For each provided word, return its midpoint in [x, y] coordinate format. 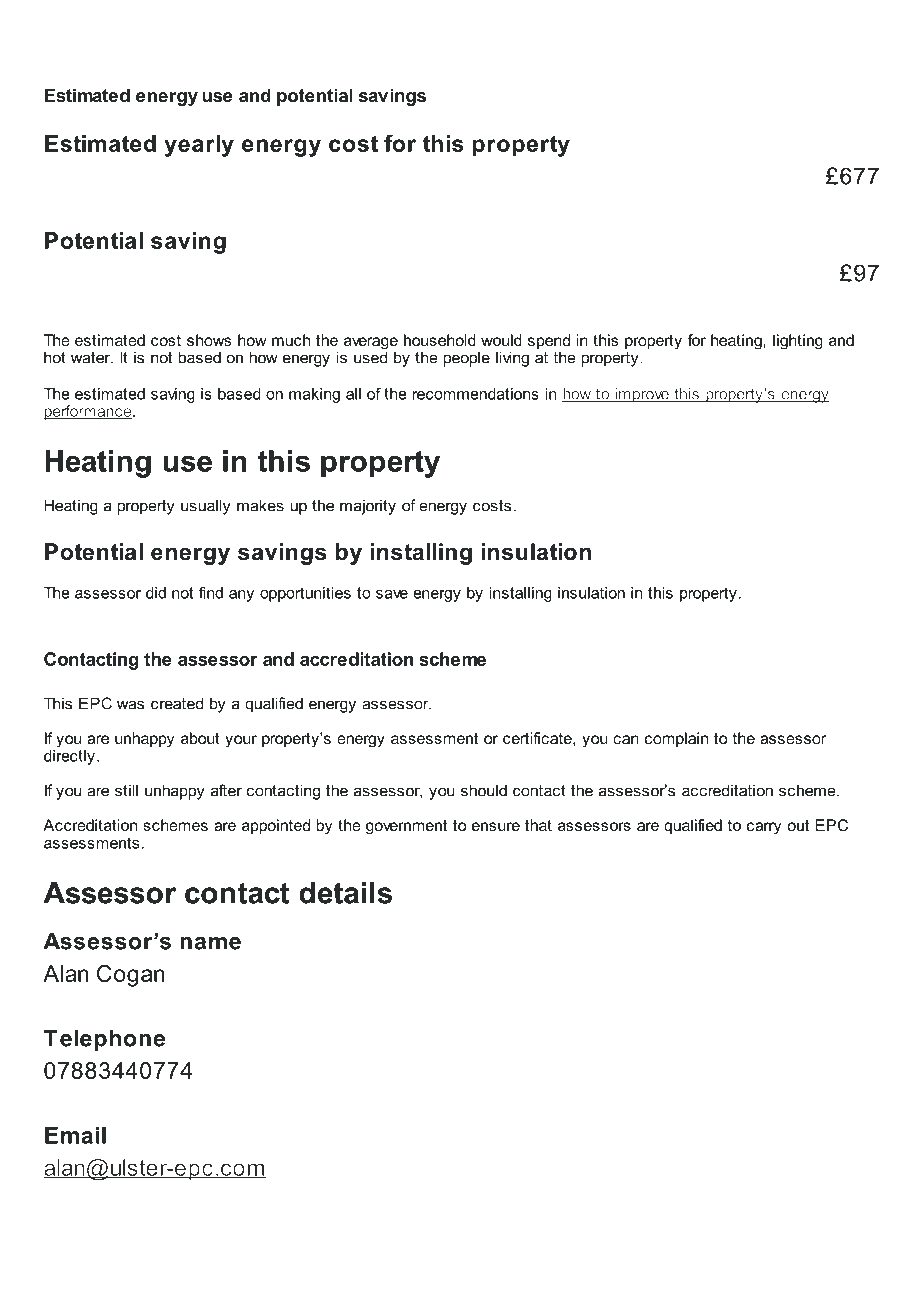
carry [764, 828]
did [156, 593]
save [392, 594]
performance [88, 412]
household [440, 340]
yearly [199, 146]
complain [676, 739]
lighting [798, 342]
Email [75, 1135]
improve [642, 395]
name [210, 943]
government [406, 827]
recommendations [475, 394]
